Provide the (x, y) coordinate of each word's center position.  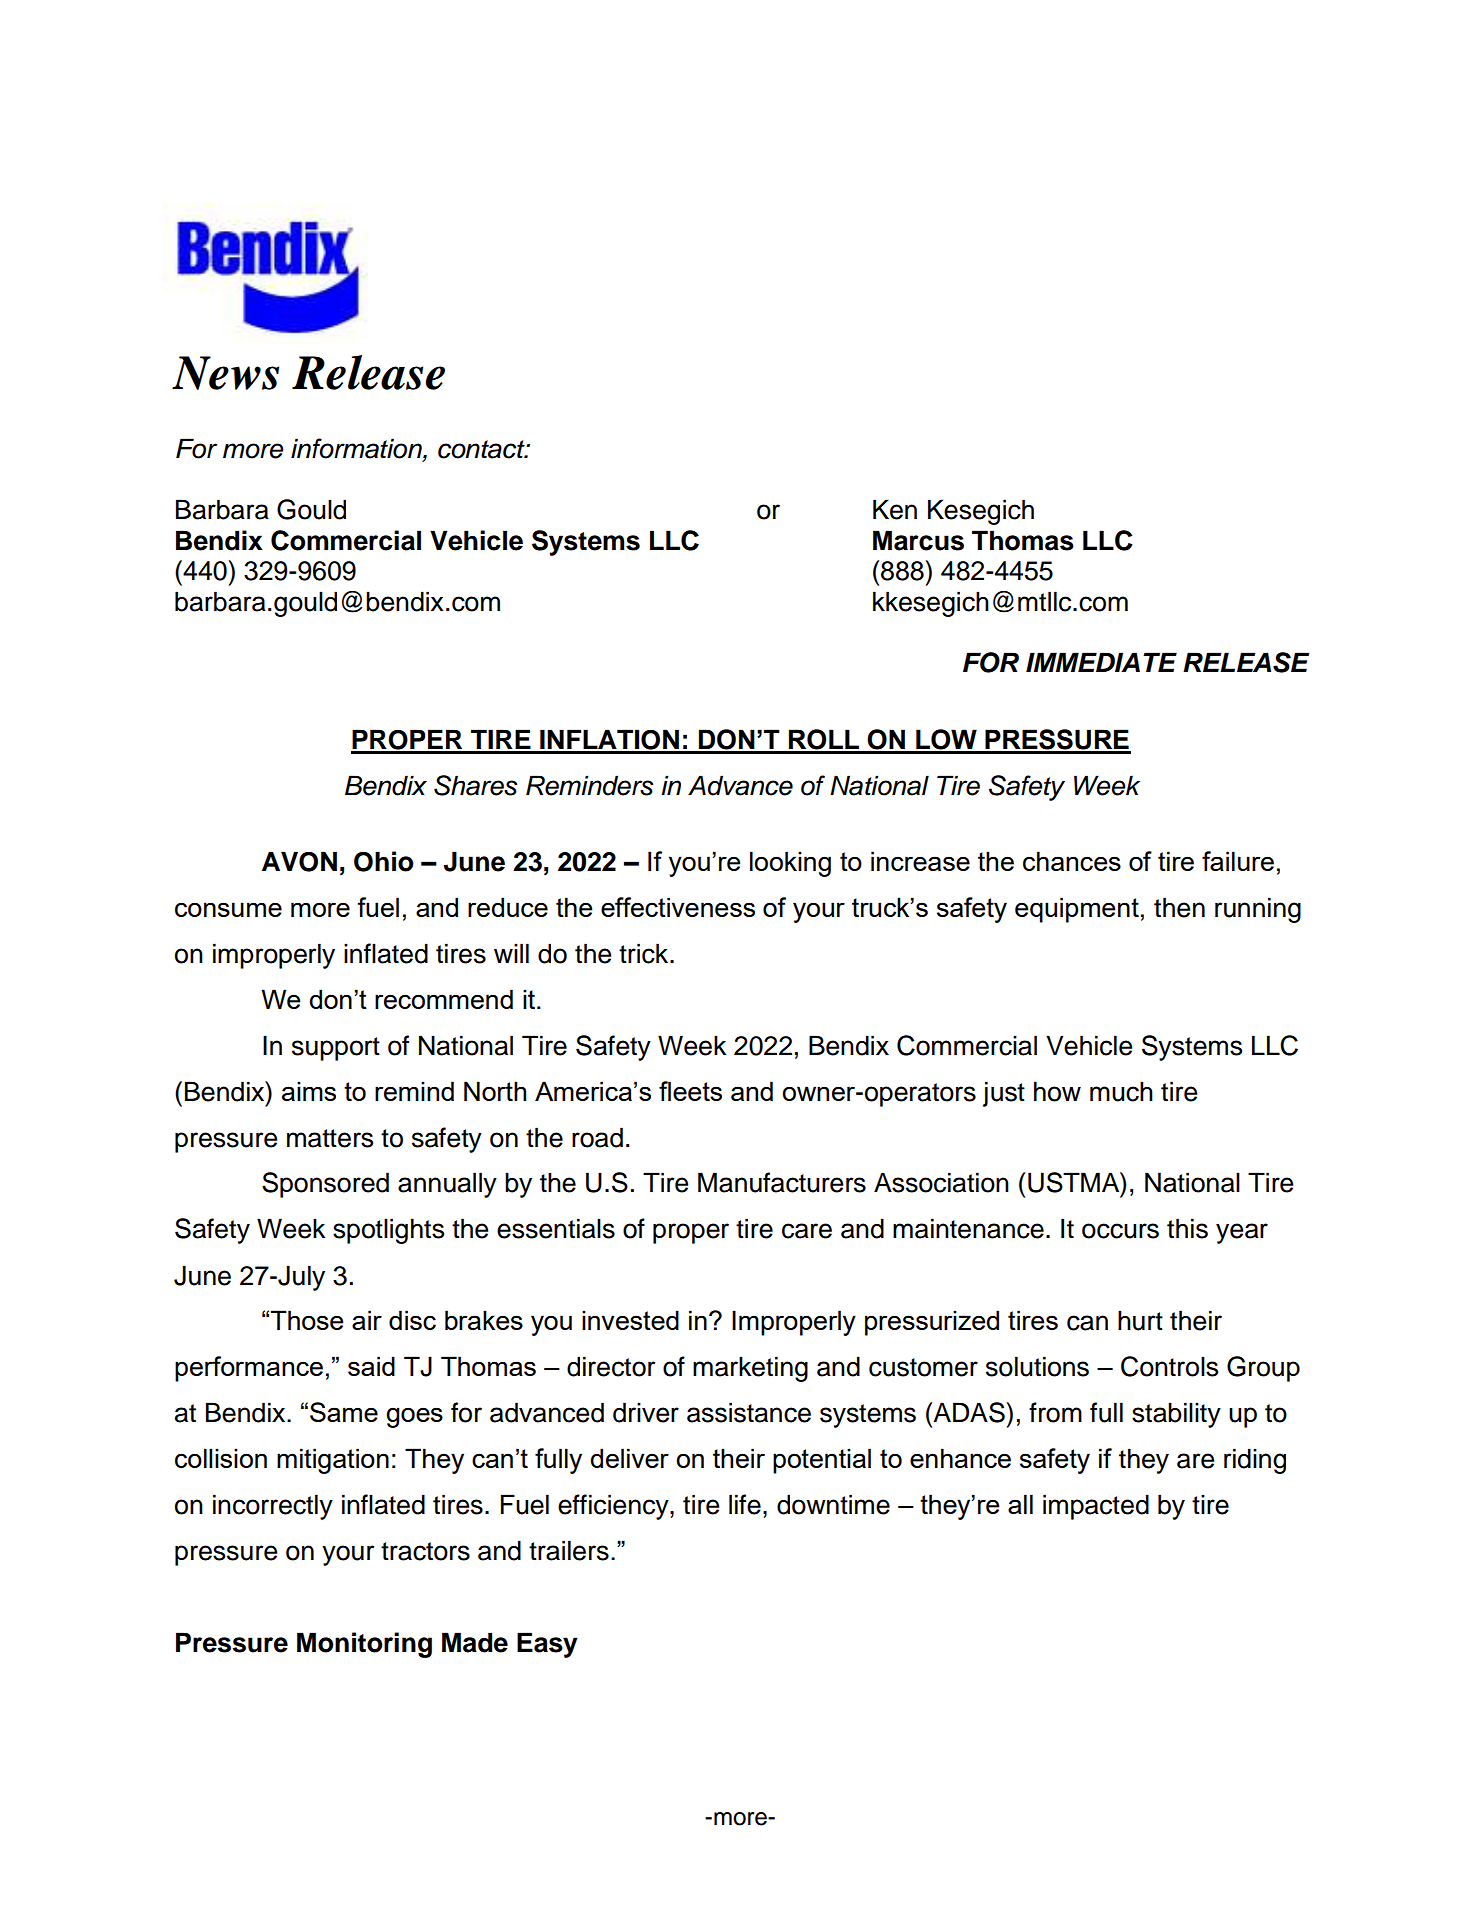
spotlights (388, 1231)
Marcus (918, 540)
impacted (1096, 1507)
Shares (475, 785)
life (745, 1504)
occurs (1120, 1231)
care (807, 1231)
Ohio (384, 861)
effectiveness (678, 907)
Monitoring (364, 1645)
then (1179, 907)
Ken (895, 509)
